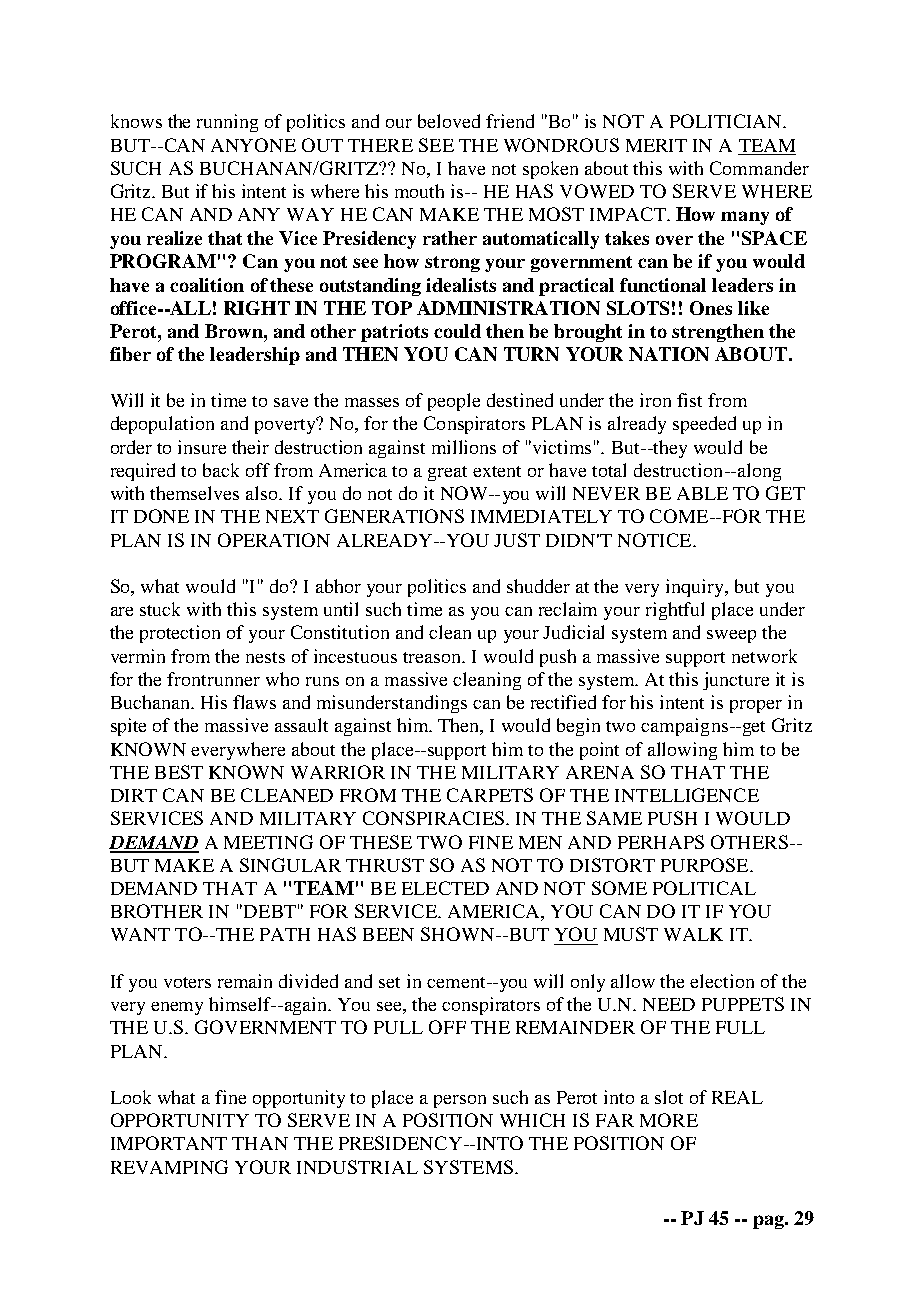 The width and height of the screenshot is (924, 1308). Describe the element at coordinates (669, 1120) in the screenshot. I see `MORE` at that location.
